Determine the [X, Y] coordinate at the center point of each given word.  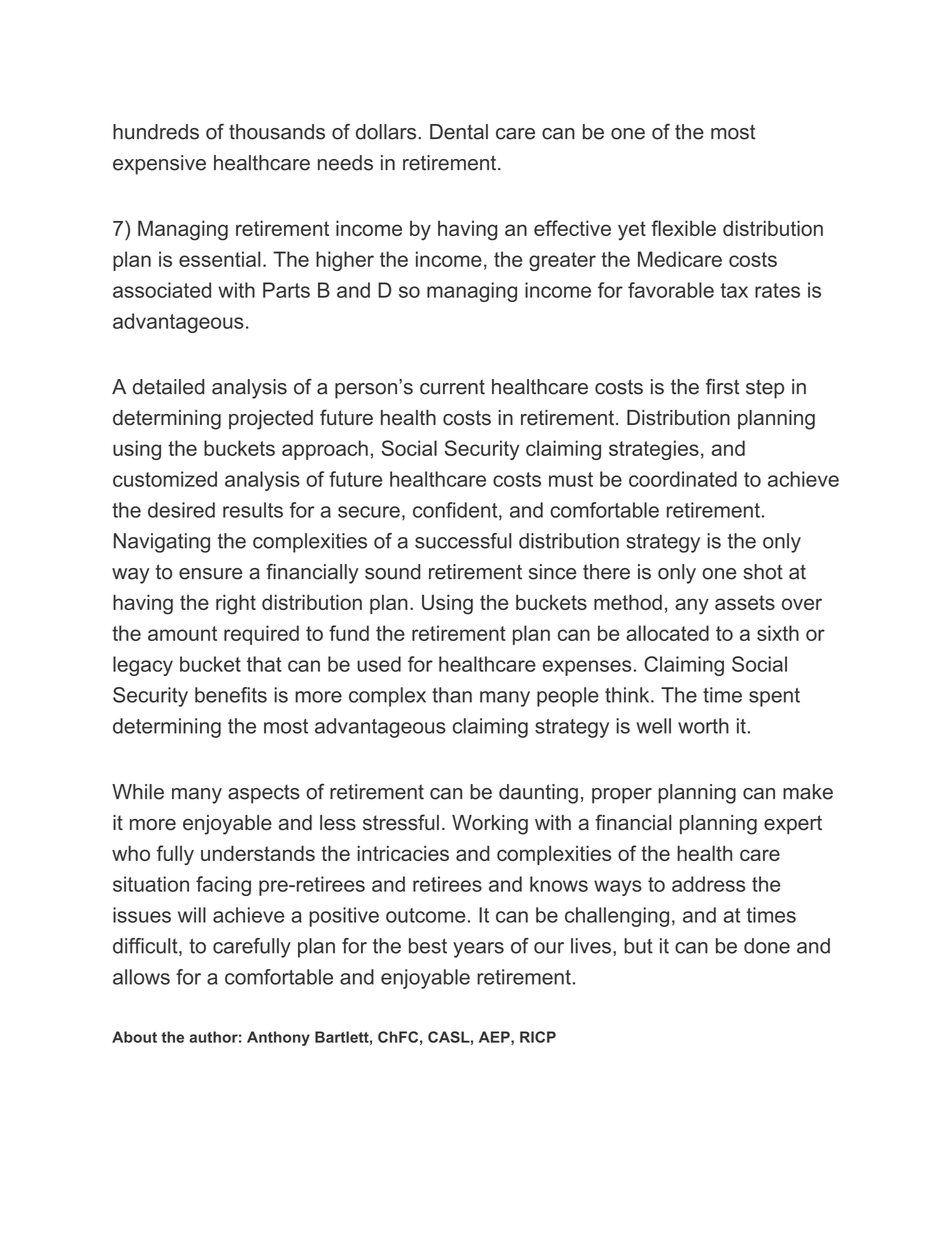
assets [745, 602]
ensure [211, 574]
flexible [683, 228]
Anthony [278, 1038]
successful [463, 541]
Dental [459, 132]
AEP [495, 1038]
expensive [159, 165]
